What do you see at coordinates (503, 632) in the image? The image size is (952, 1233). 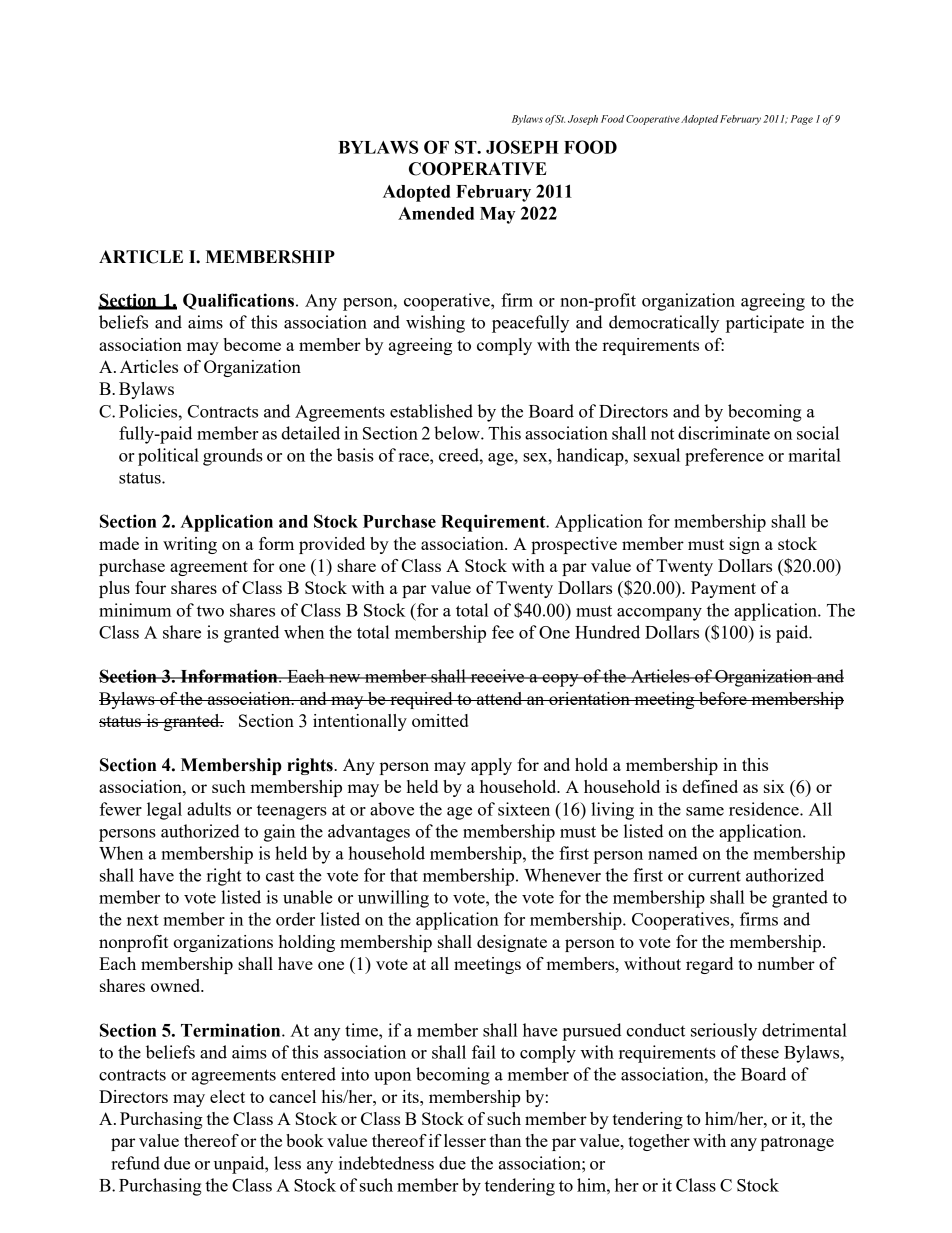 I see `fee` at bounding box center [503, 632].
